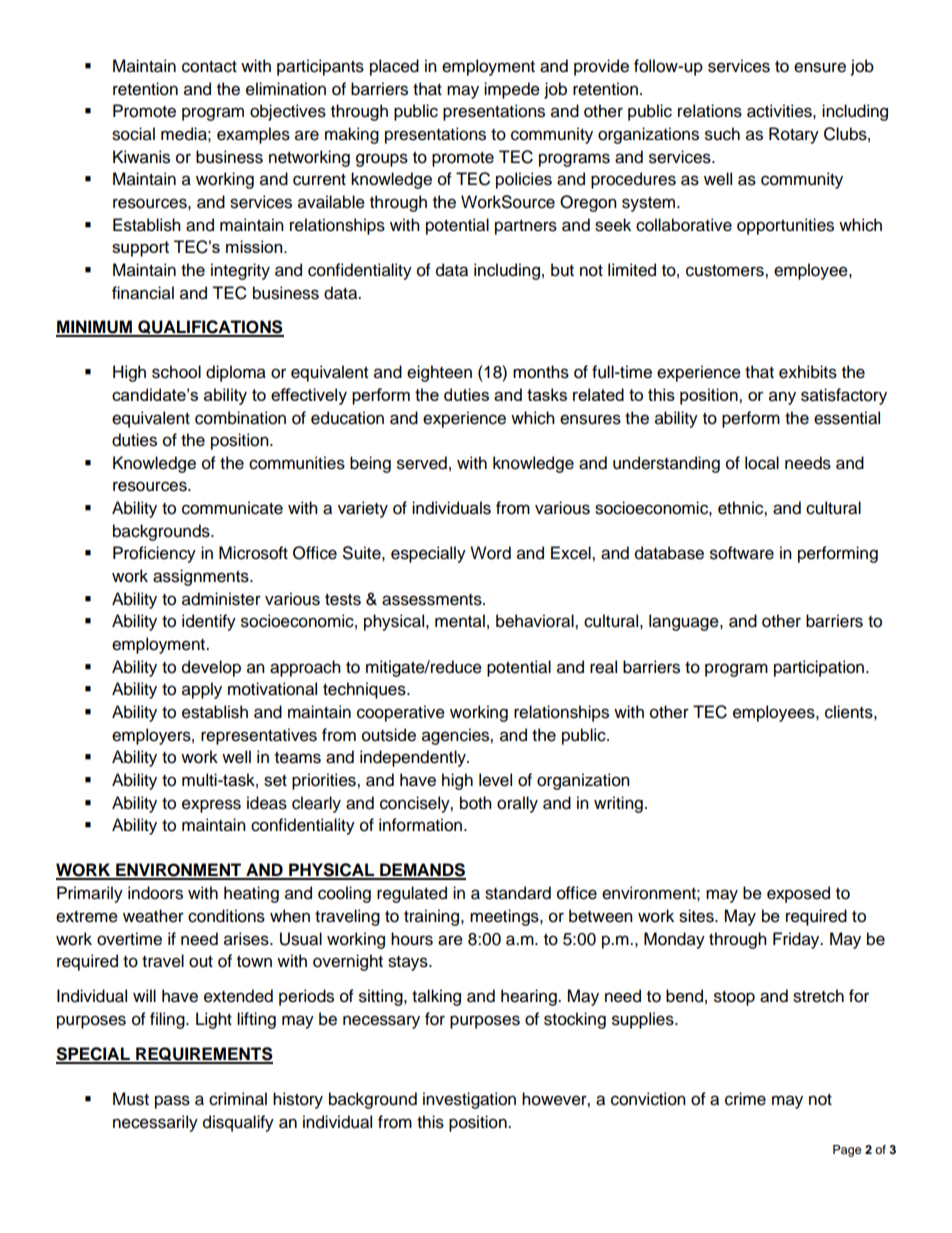  Describe the element at coordinates (209, 67) in the document. I see `contact` at that location.
